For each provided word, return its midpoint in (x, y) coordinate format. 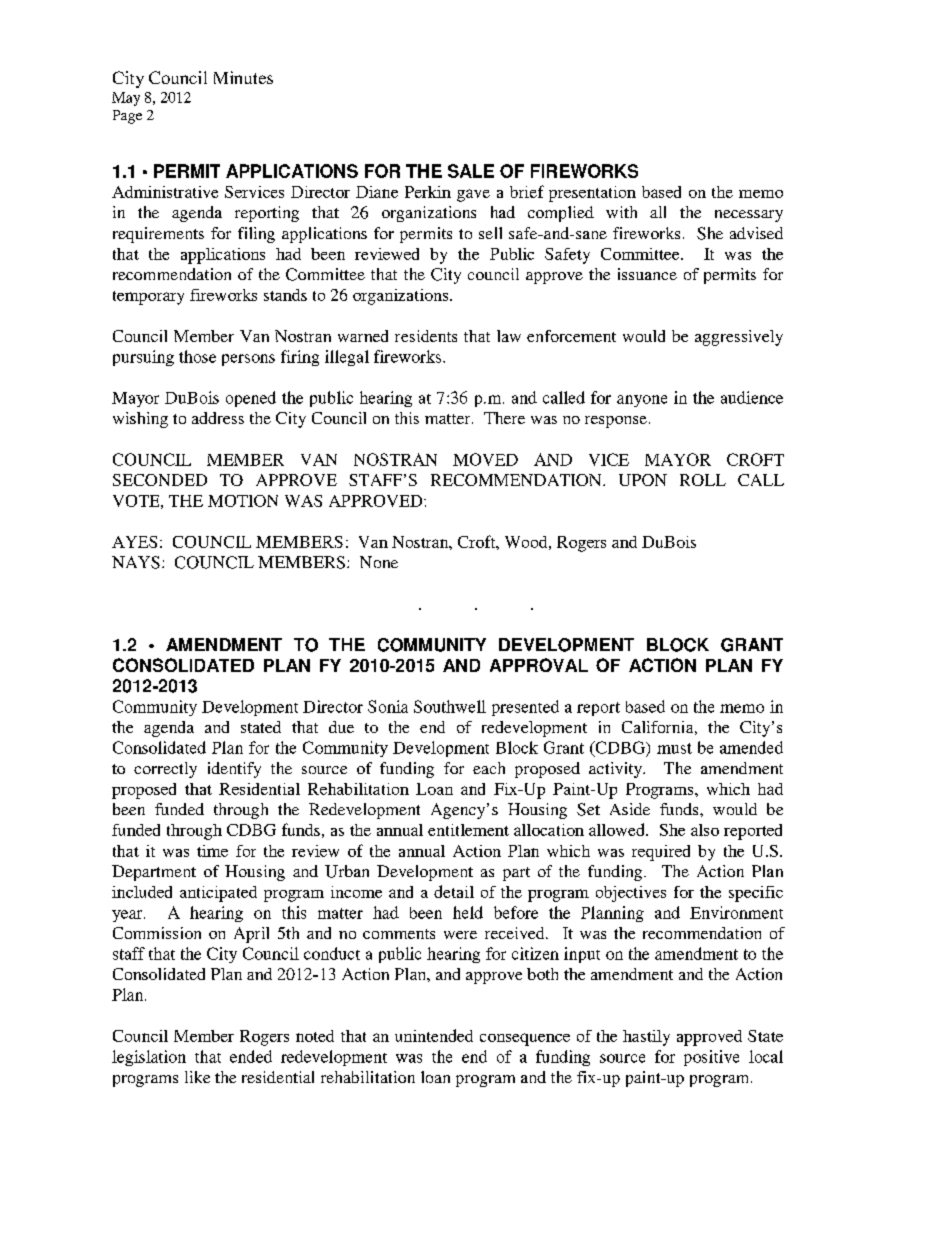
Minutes (243, 77)
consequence (525, 1039)
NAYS (136, 562)
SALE (471, 171)
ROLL (703, 480)
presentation (592, 194)
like (197, 1077)
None (379, 562)
